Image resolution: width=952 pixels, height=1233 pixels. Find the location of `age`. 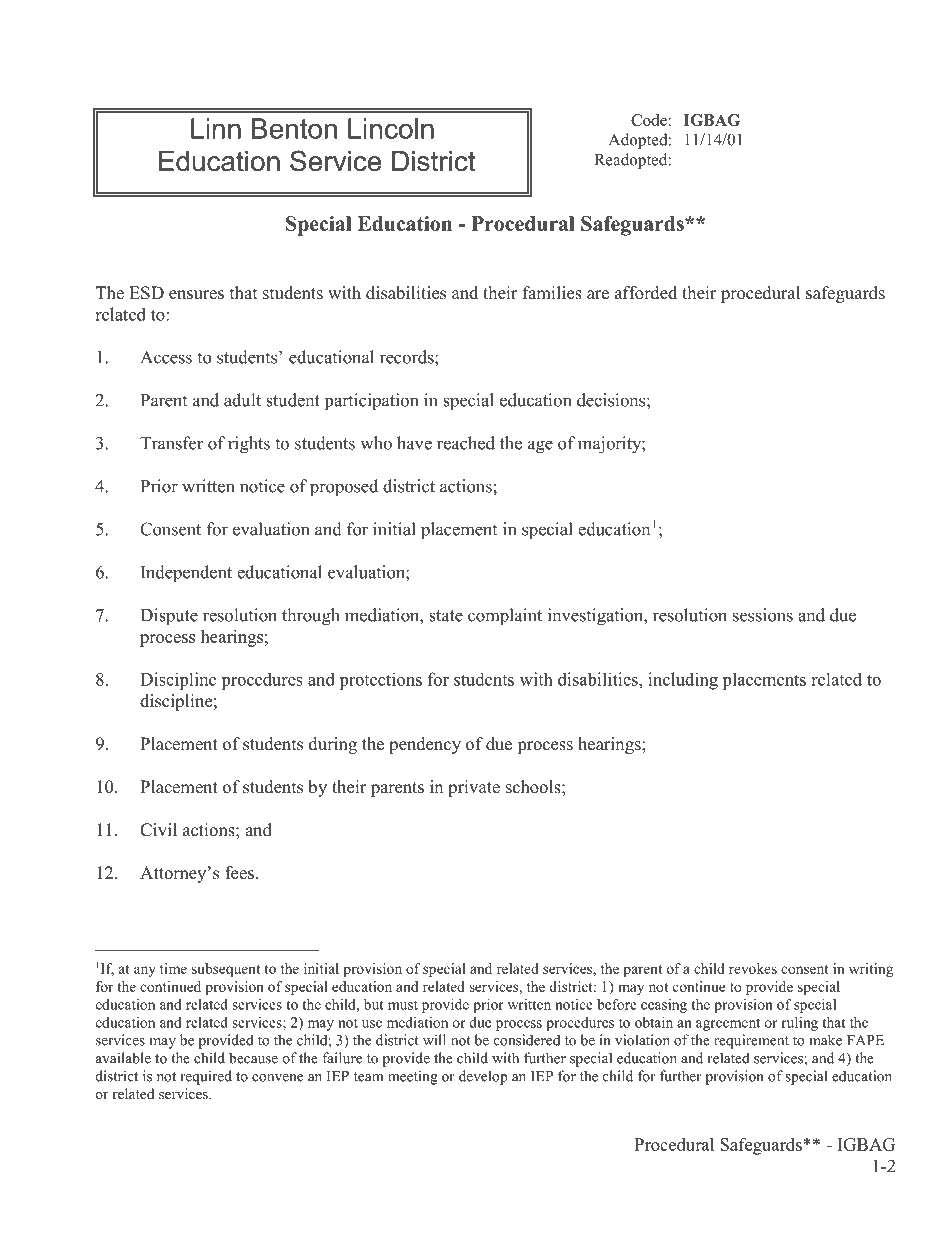

age is located at coordinates (540, 447).
